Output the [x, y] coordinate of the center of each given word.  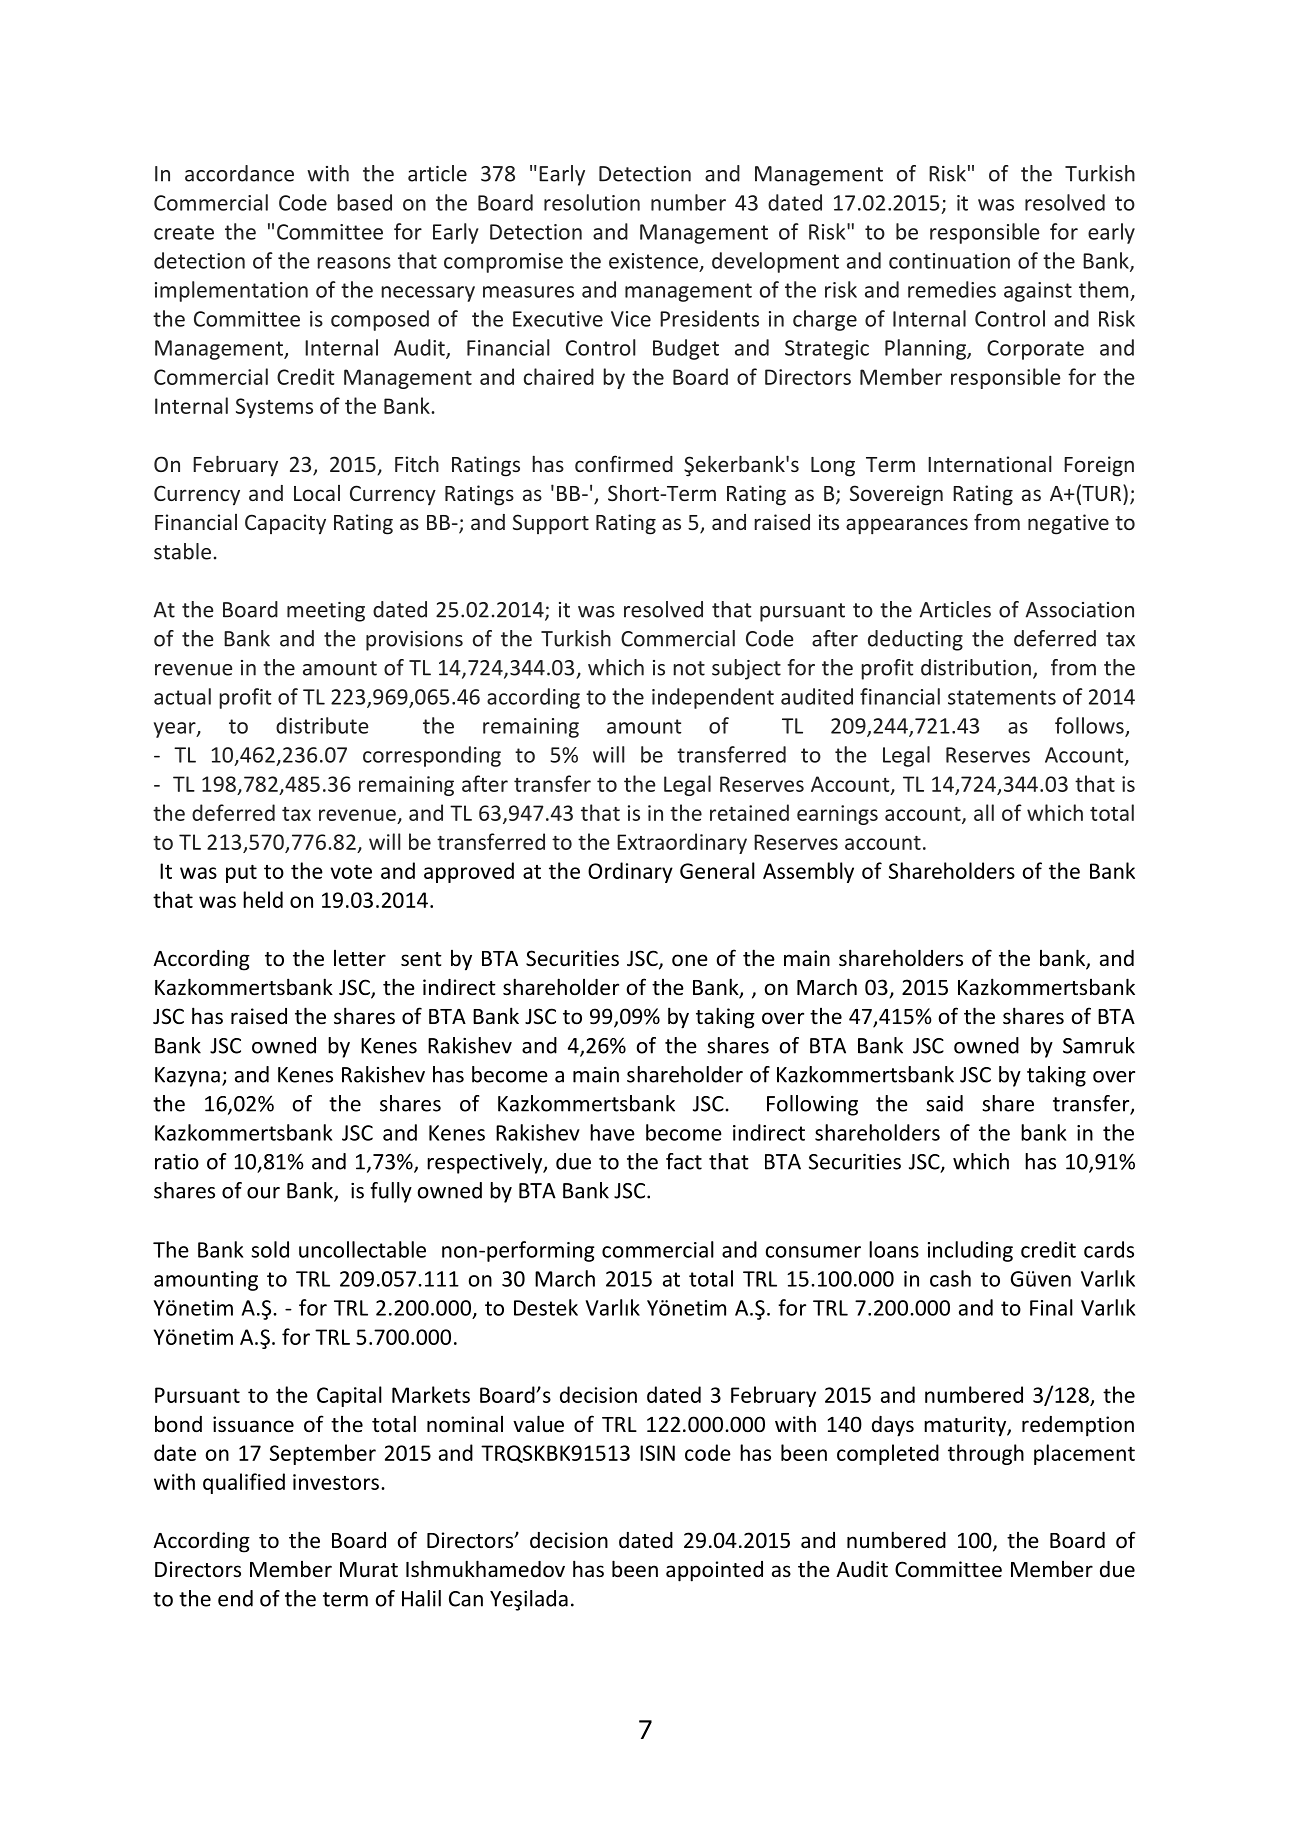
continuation [949, 261]
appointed [714, 1571]
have [612, 1132]
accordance [239, 173]
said [944, 1103]
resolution [592, 202]
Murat [369, 1569]
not [689, 668]
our [263, 1193]
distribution [976, 667]
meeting [326, 612]
